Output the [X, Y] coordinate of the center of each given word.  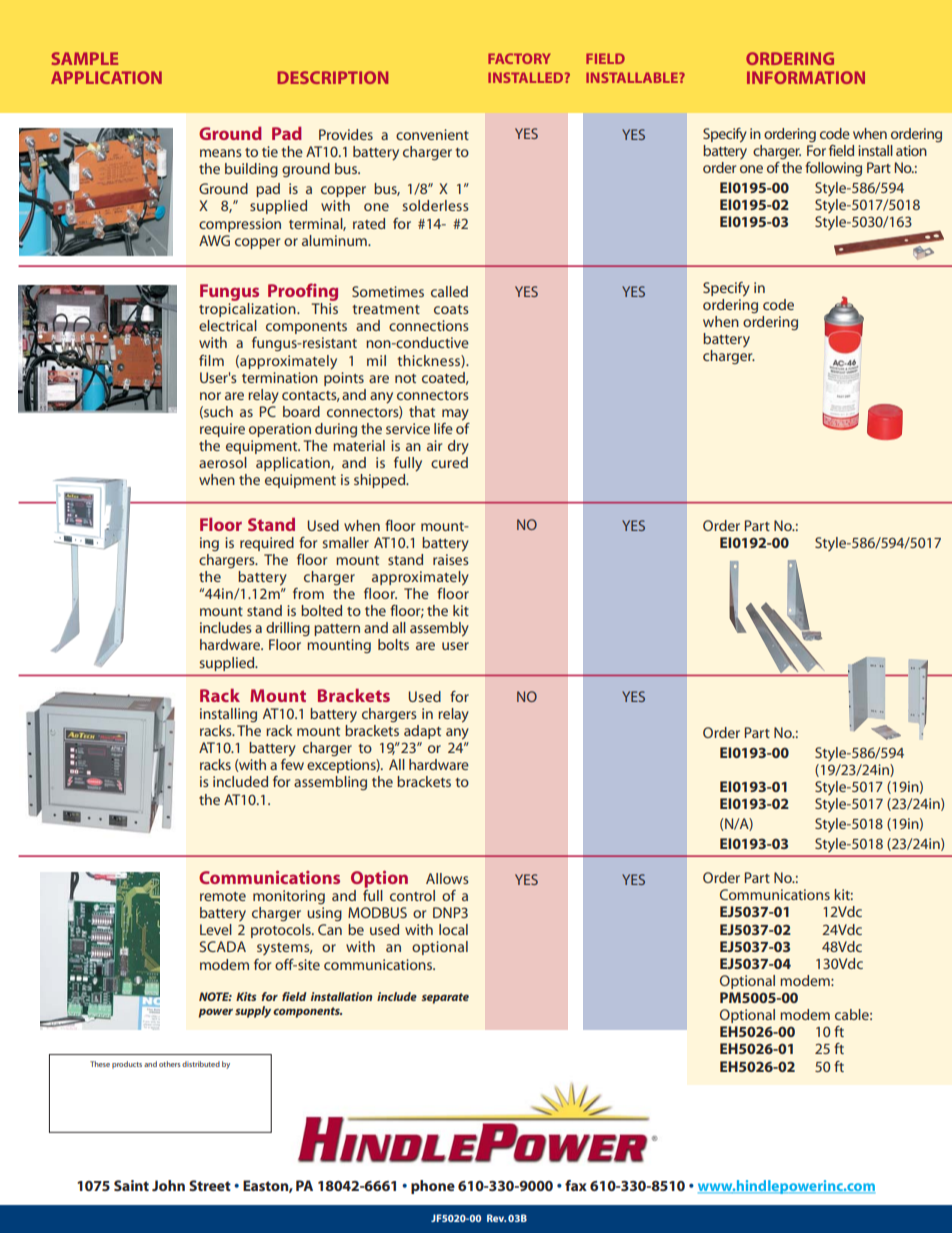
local [453, 929]
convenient [432, 134]
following [833, 169]
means [221, 153]
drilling [288, 629]
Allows [447, 878]
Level [216, 929]
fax [576, 1185]
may [455, 415]
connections [429, 325]
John [168, 1185]
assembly [439, 629]
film [211, 360]
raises [451, 559]
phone [433, 1187]
